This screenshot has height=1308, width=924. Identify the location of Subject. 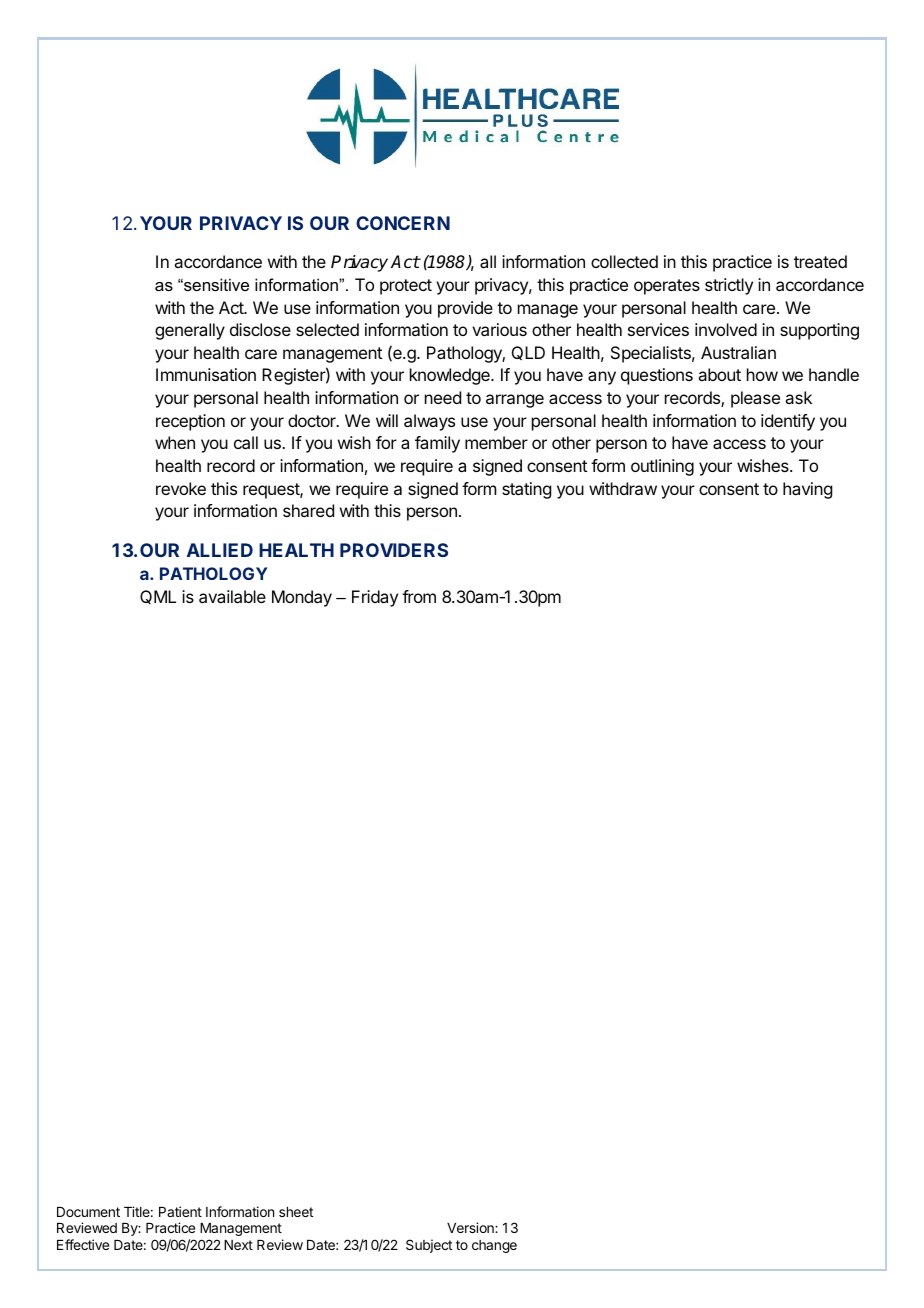
(429, 1246).
